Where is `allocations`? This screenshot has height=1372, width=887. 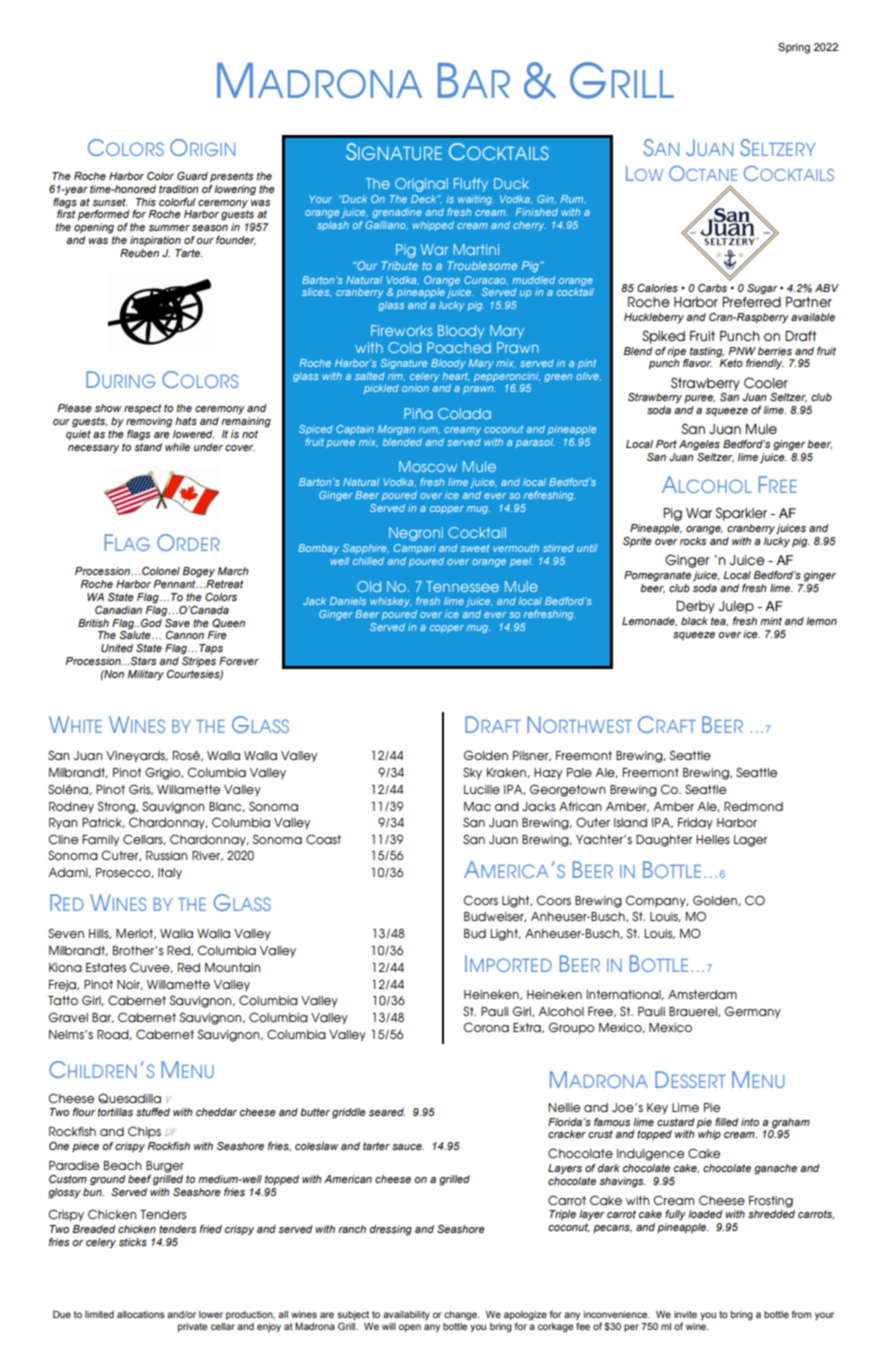
allocations is located at coordinates (141, 1314).
